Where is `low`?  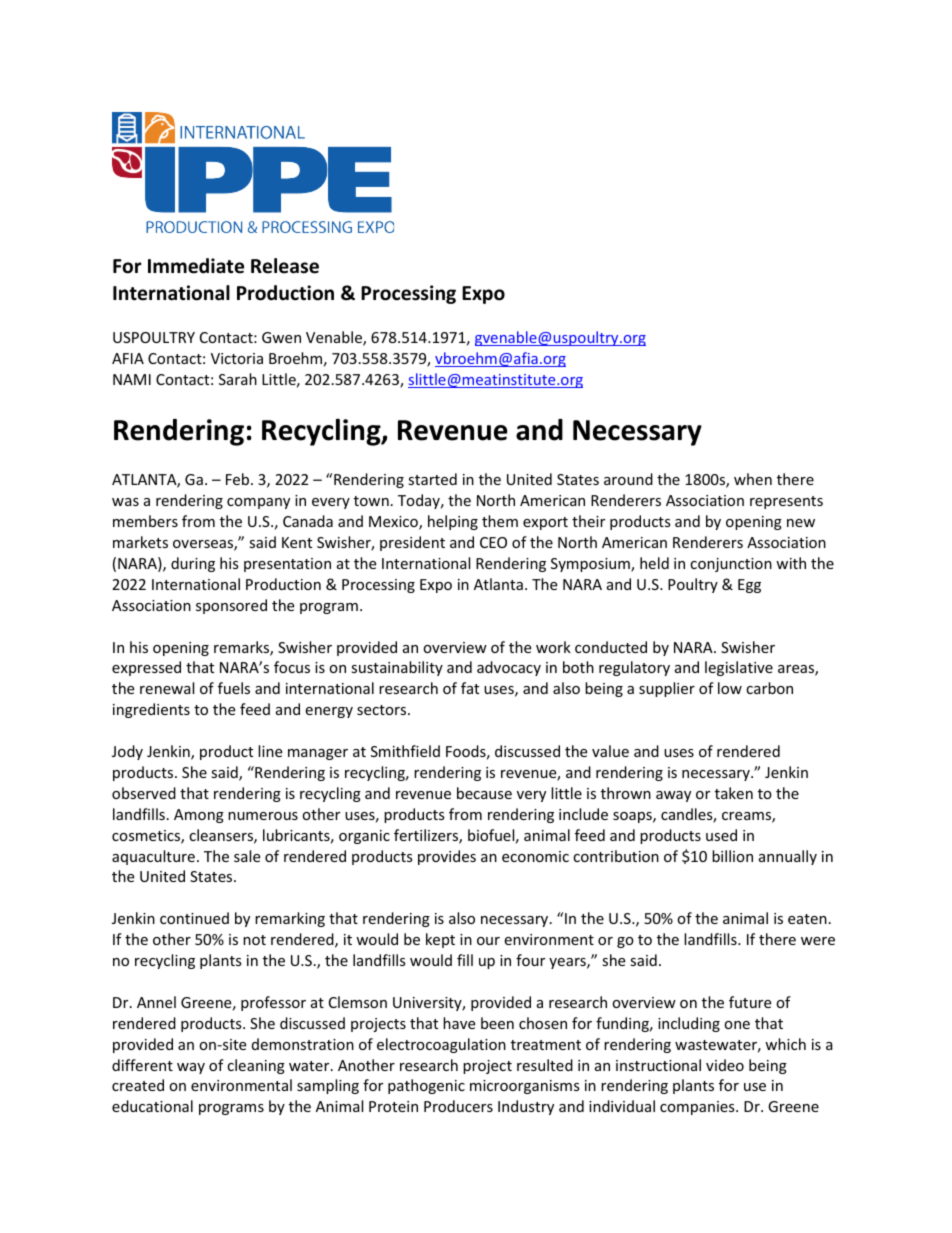
low is located at coordinates (730, 688).
